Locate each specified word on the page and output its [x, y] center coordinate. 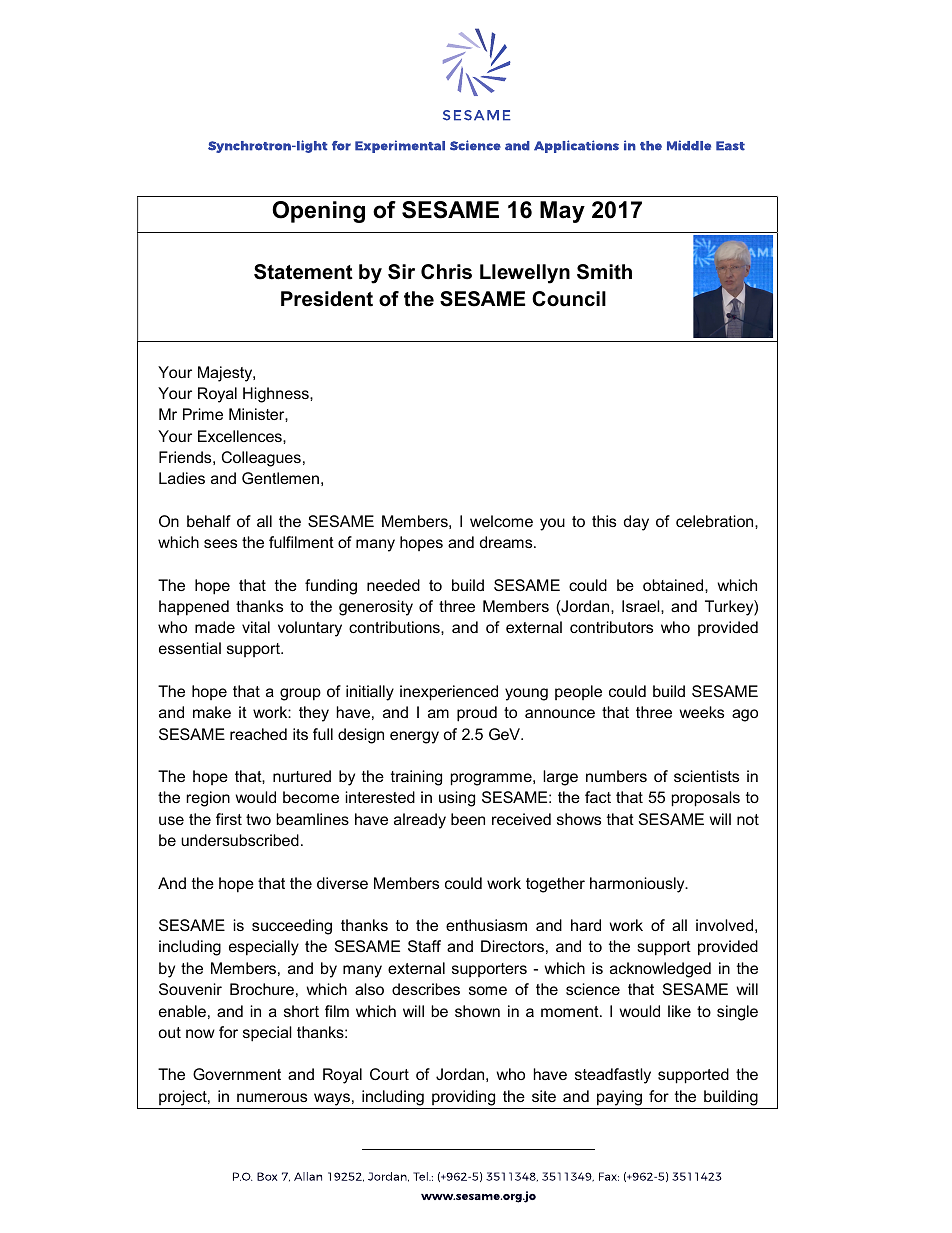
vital [256, 627]
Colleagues [261, 459]
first [229, 819]
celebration [716, 521]
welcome [501, 521]
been [468, 819]
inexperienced [449, 693]
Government [237, 1074]
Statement [303, 272]
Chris [446, 272]
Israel [642, 606]
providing [463, 1098]
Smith [604, 272]
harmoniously [638, 885]
